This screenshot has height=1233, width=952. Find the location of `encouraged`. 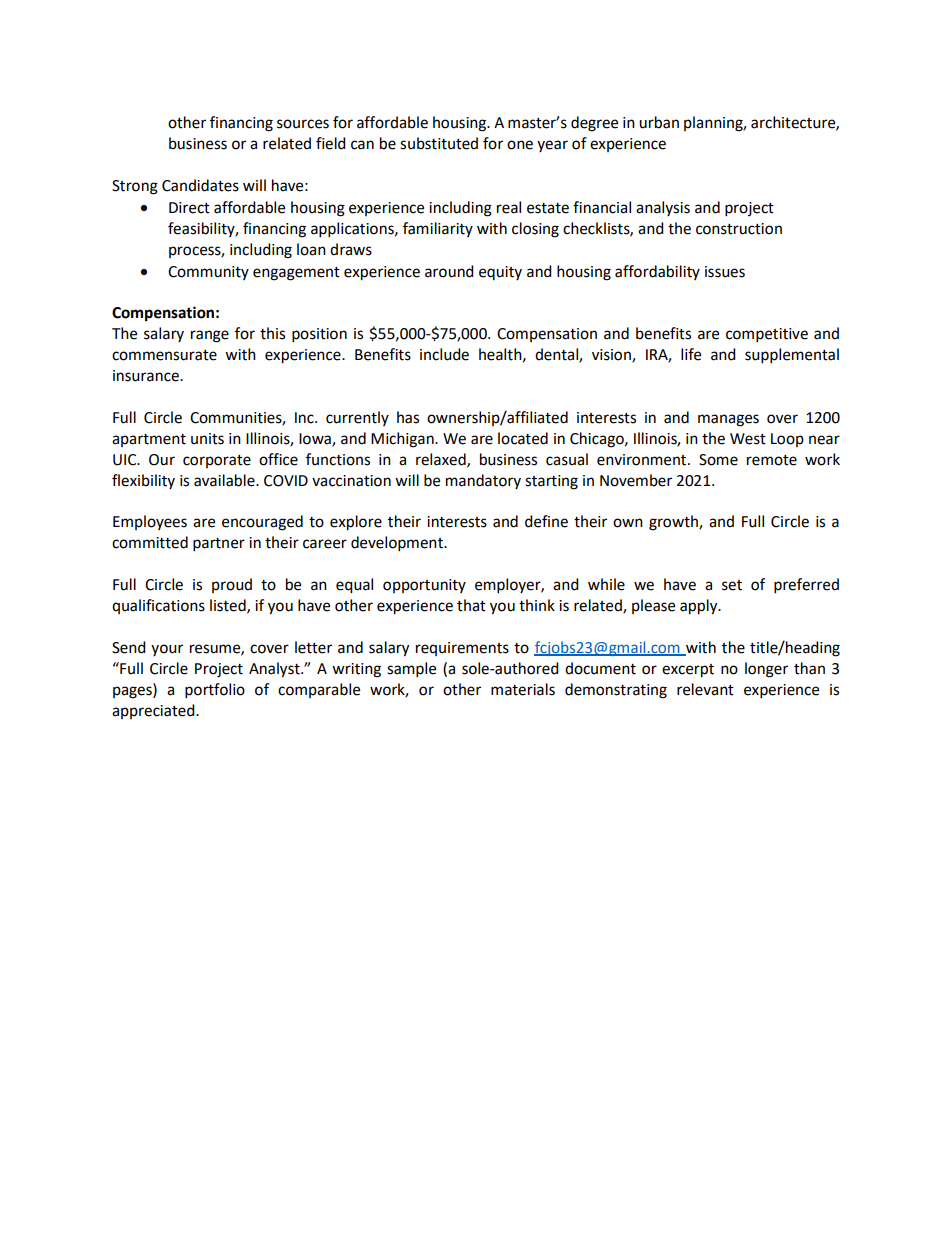

encouraged is located at coordinates (262, 523).
